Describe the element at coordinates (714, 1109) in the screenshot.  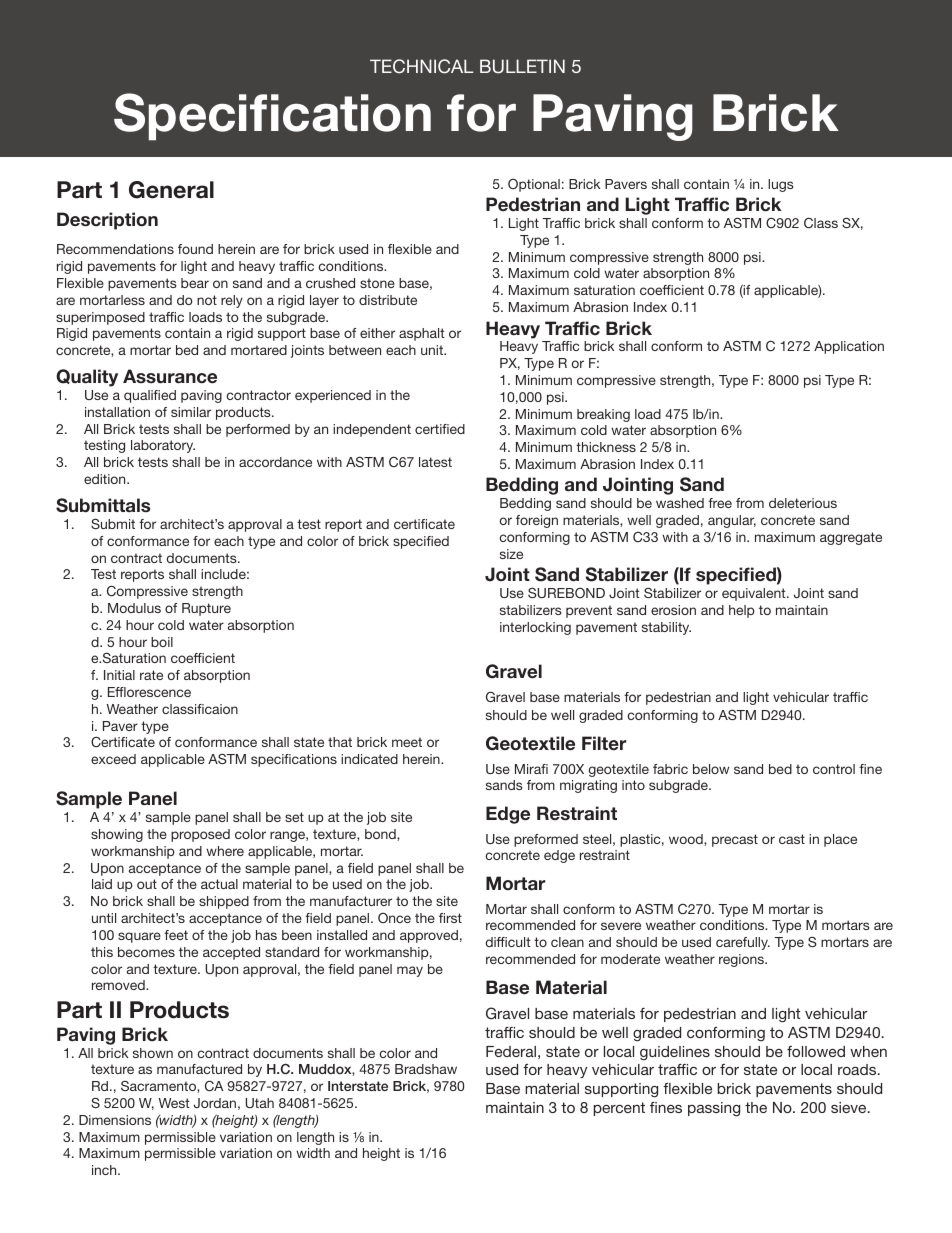
I see `passing` at that location.
